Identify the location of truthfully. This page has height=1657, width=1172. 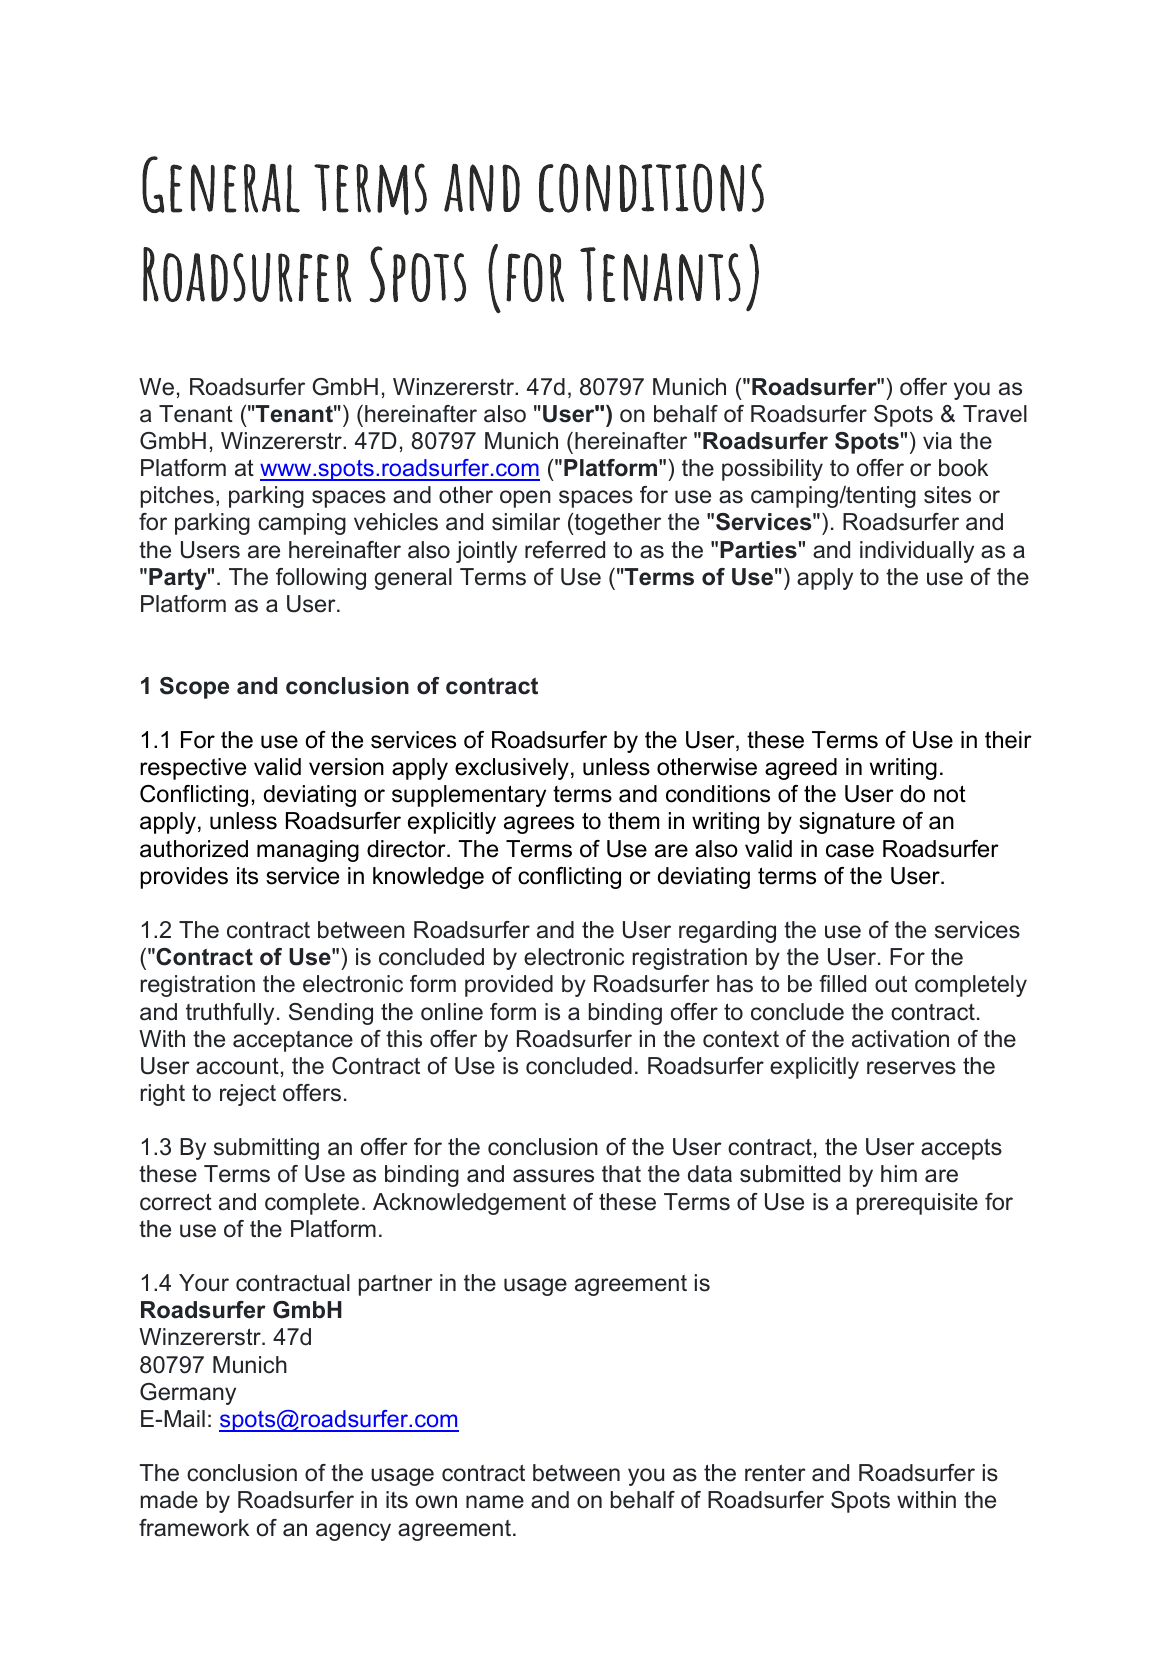
(230, 1014).
